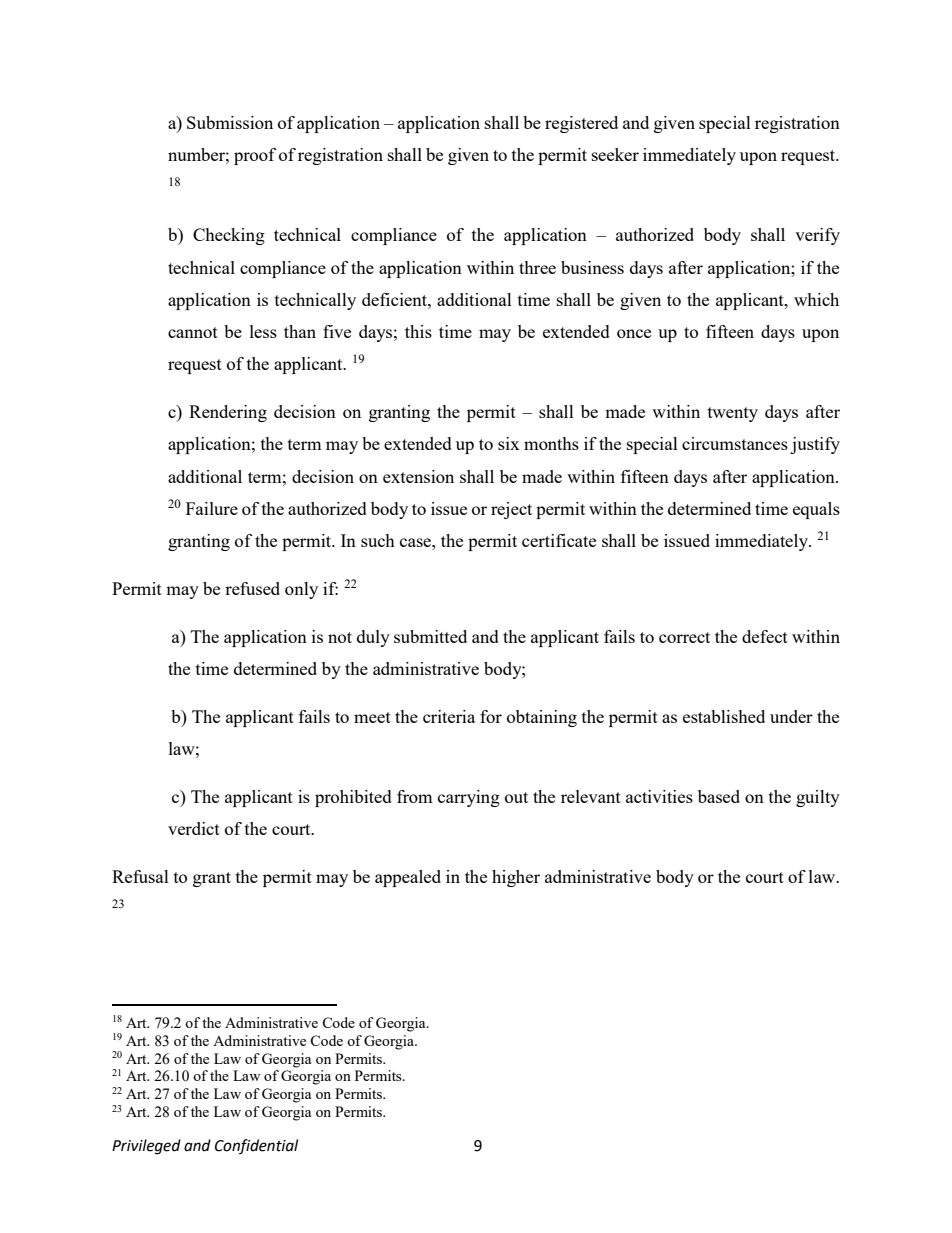 Image resolution: width=952 pixels, height=1233 pixels. What do you see at coordinates (256, 1146) in the page?
I see `Confidential` at bounding box center [256, 1146].
